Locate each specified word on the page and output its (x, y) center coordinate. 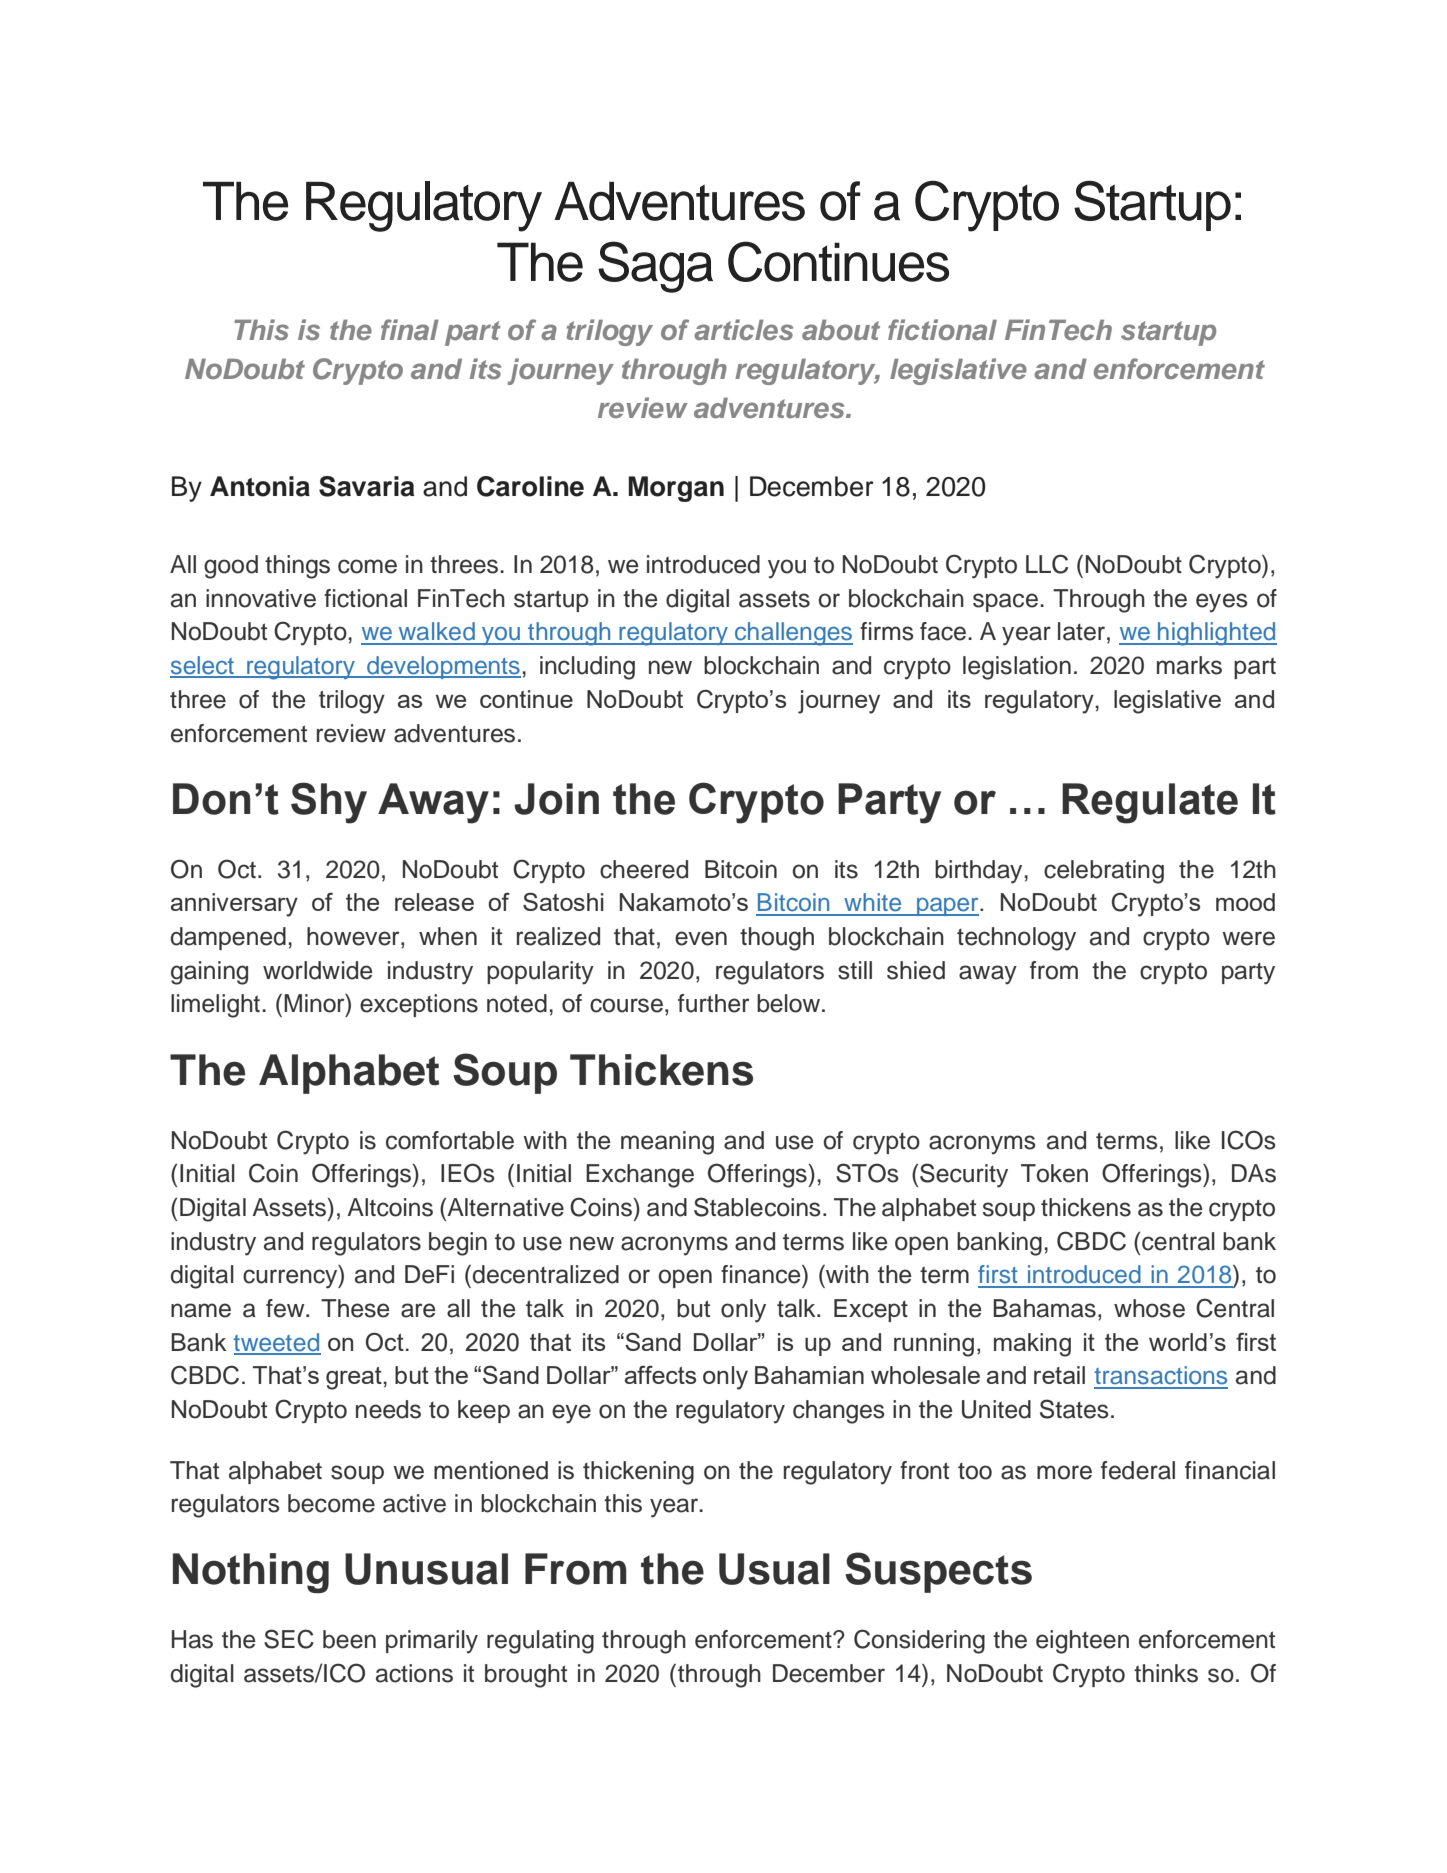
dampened (228, 938)
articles (743, 329)
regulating (540, 1642)
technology (1016, 939)
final (410, 329)
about (841, 329)
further (713, 1003)
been (349, 1639)
